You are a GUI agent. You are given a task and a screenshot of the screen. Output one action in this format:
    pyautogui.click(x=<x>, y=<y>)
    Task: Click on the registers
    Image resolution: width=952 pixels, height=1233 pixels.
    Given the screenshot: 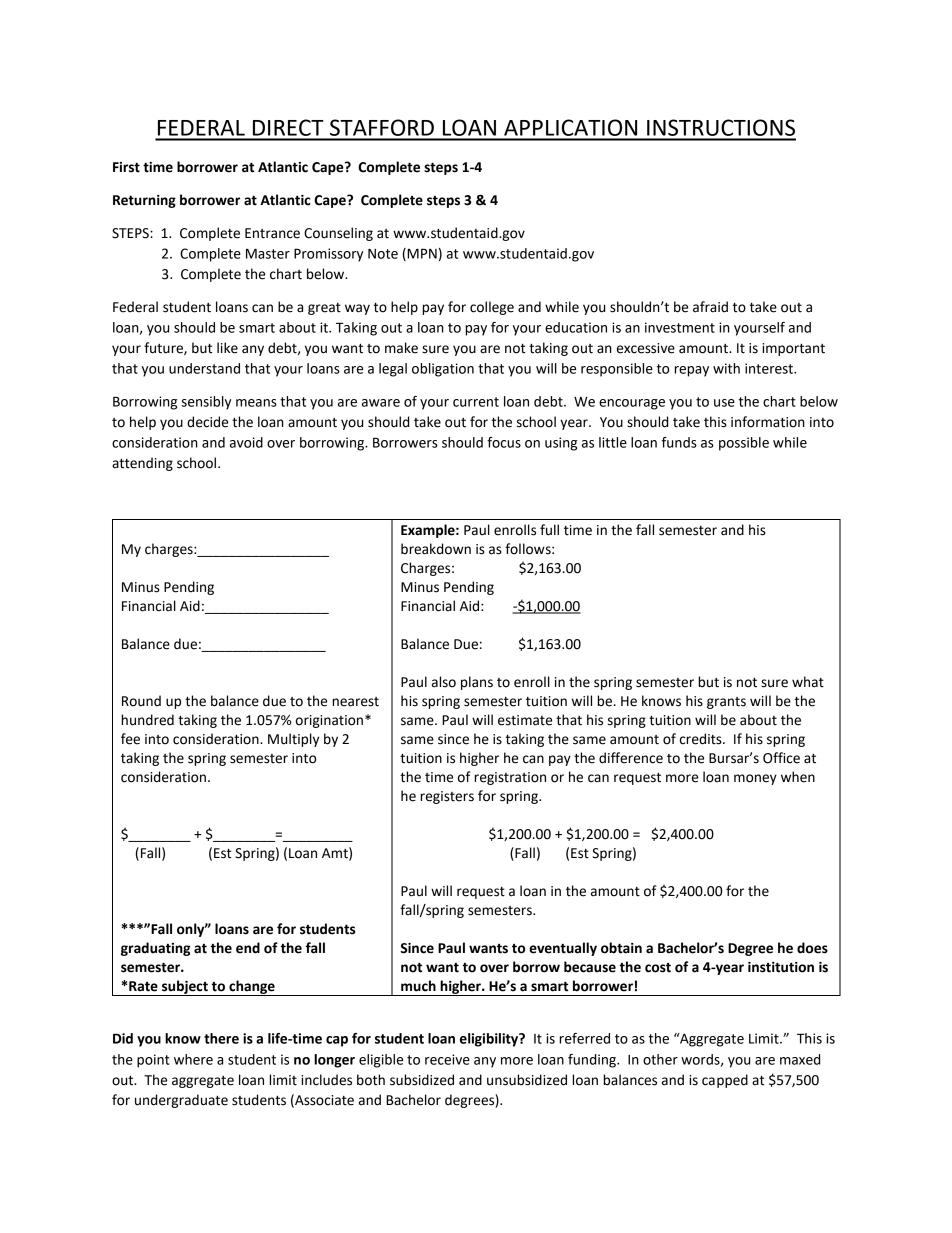 What is the action you would take?
    pyautogui.click(x=447, y=797)
